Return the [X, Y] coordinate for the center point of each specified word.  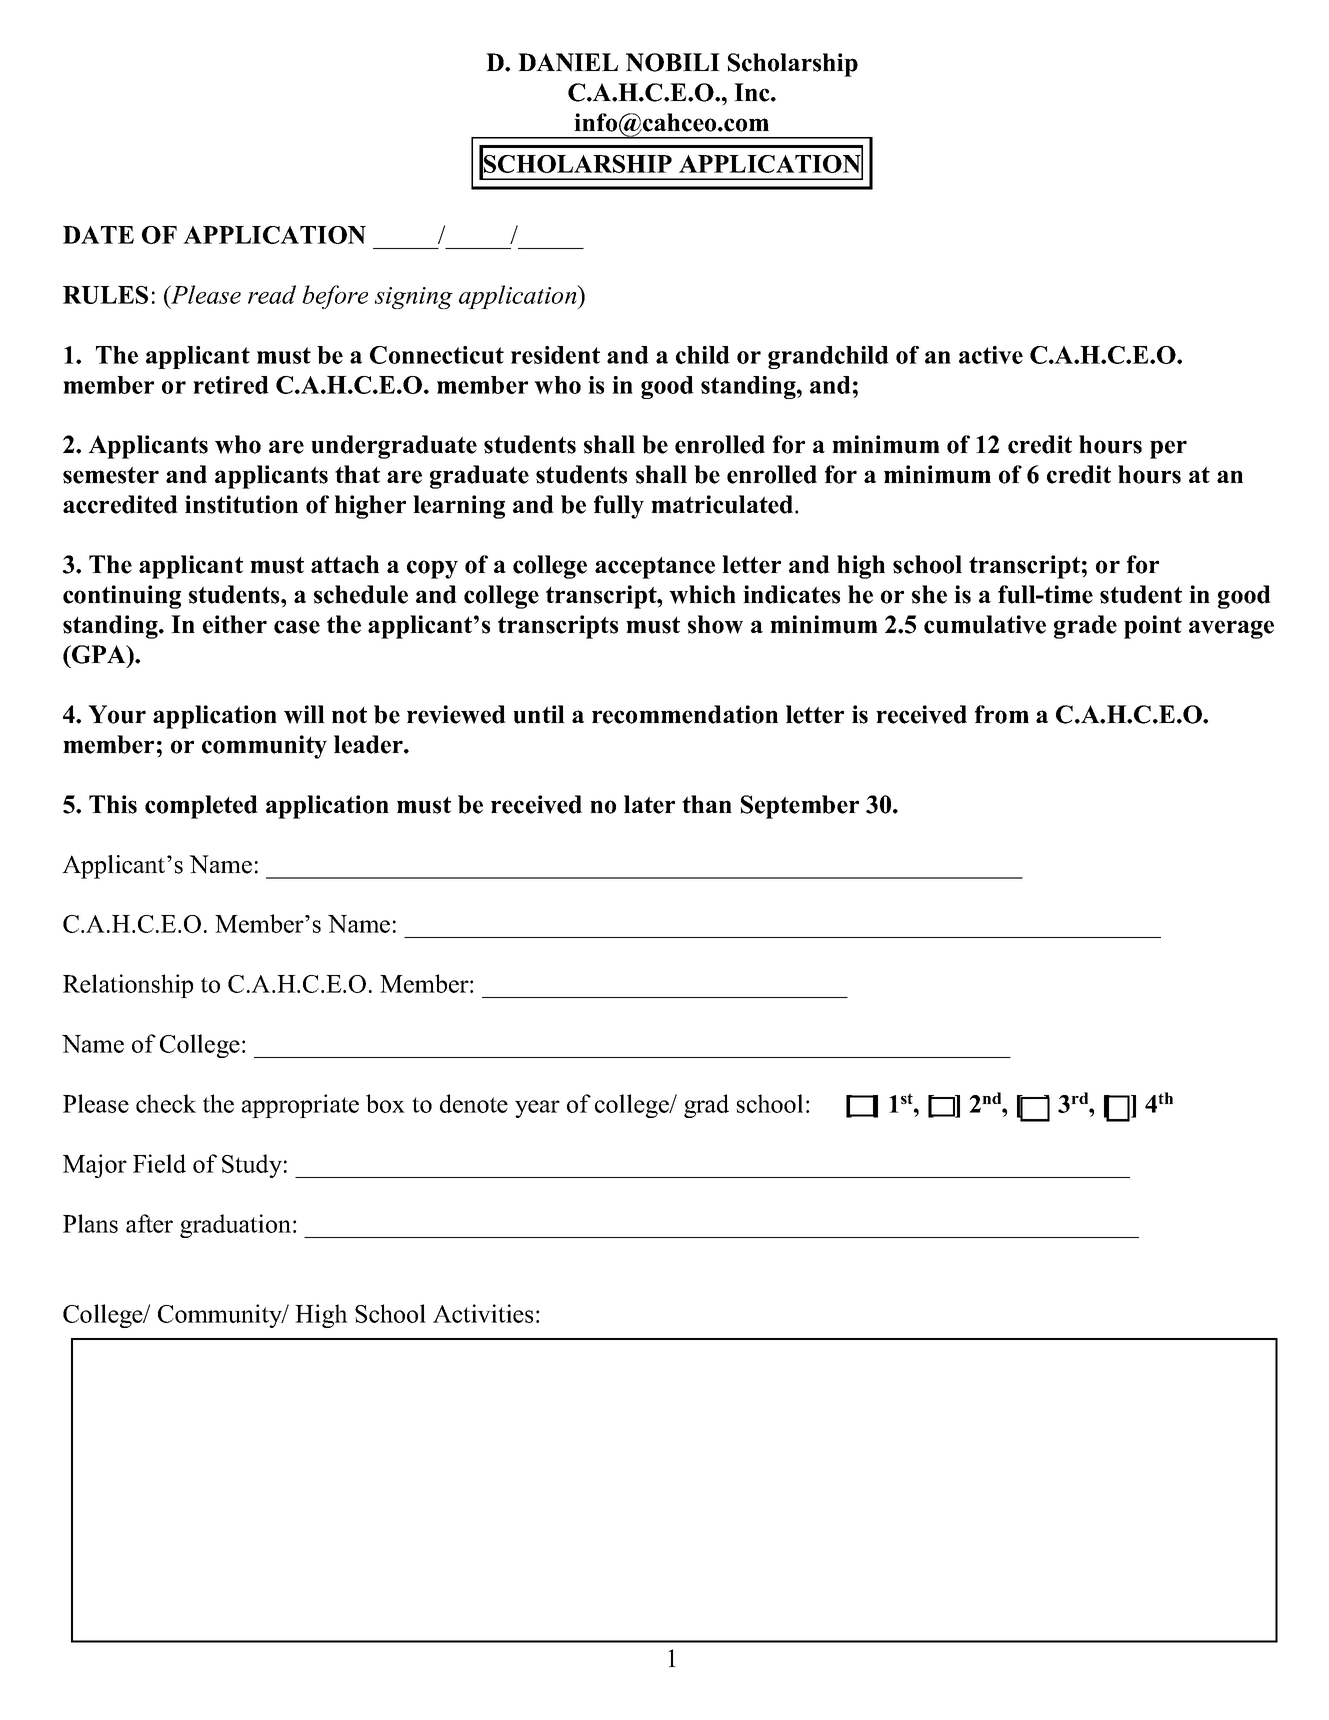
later [649, 804]
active [991, 355]
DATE [98, 235]
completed [201, 807]
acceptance [655, 568]
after [149, 1223]
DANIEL [568, 62]
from [1002, 714]
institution [241, 504]
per [1168, 449]
